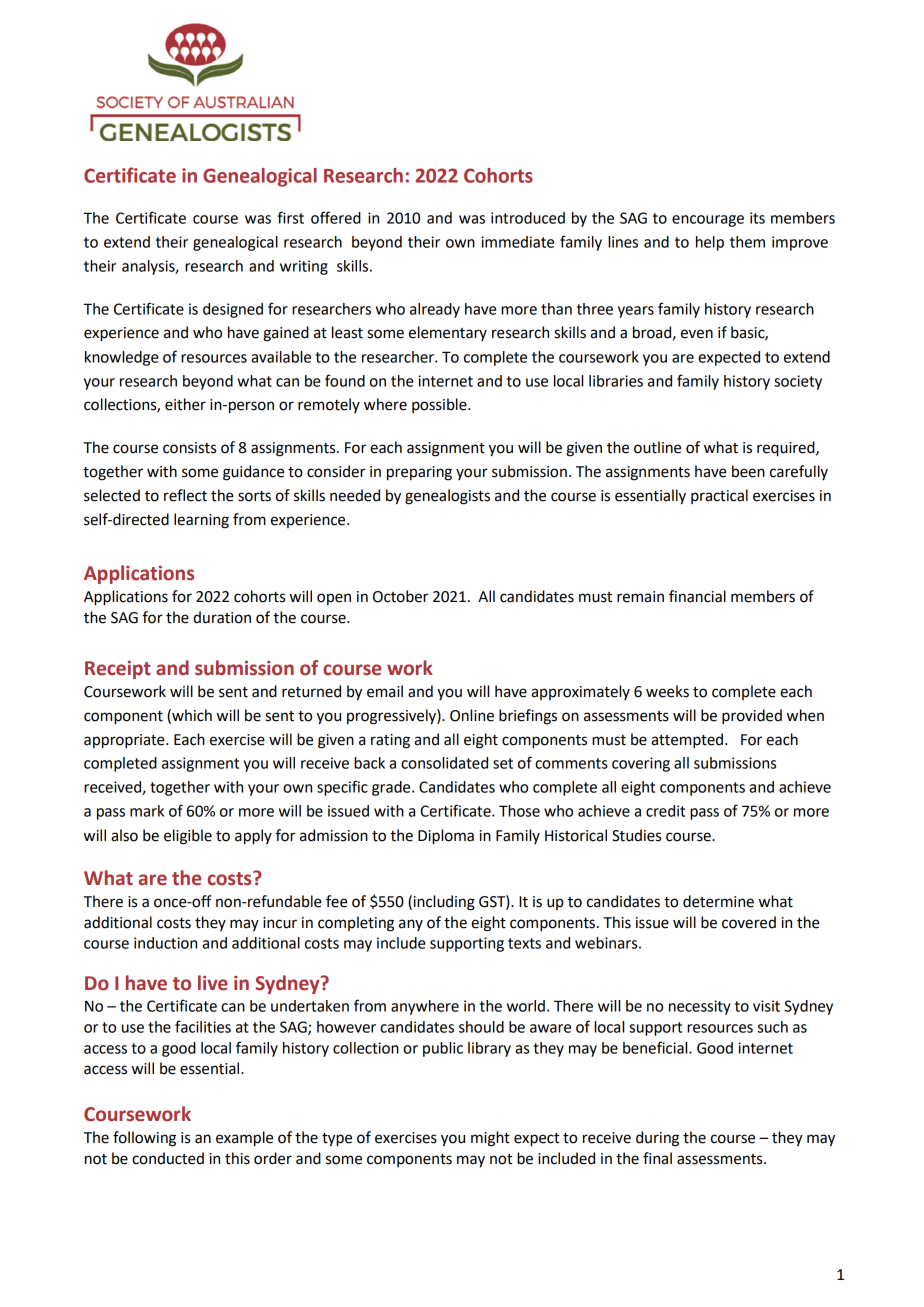 Image resolution: width=924 pixels, height=1307 pixels. What do you see at coordinates (517, 242) in the image?
I see `immediate` at bounding box center [517, 242].
